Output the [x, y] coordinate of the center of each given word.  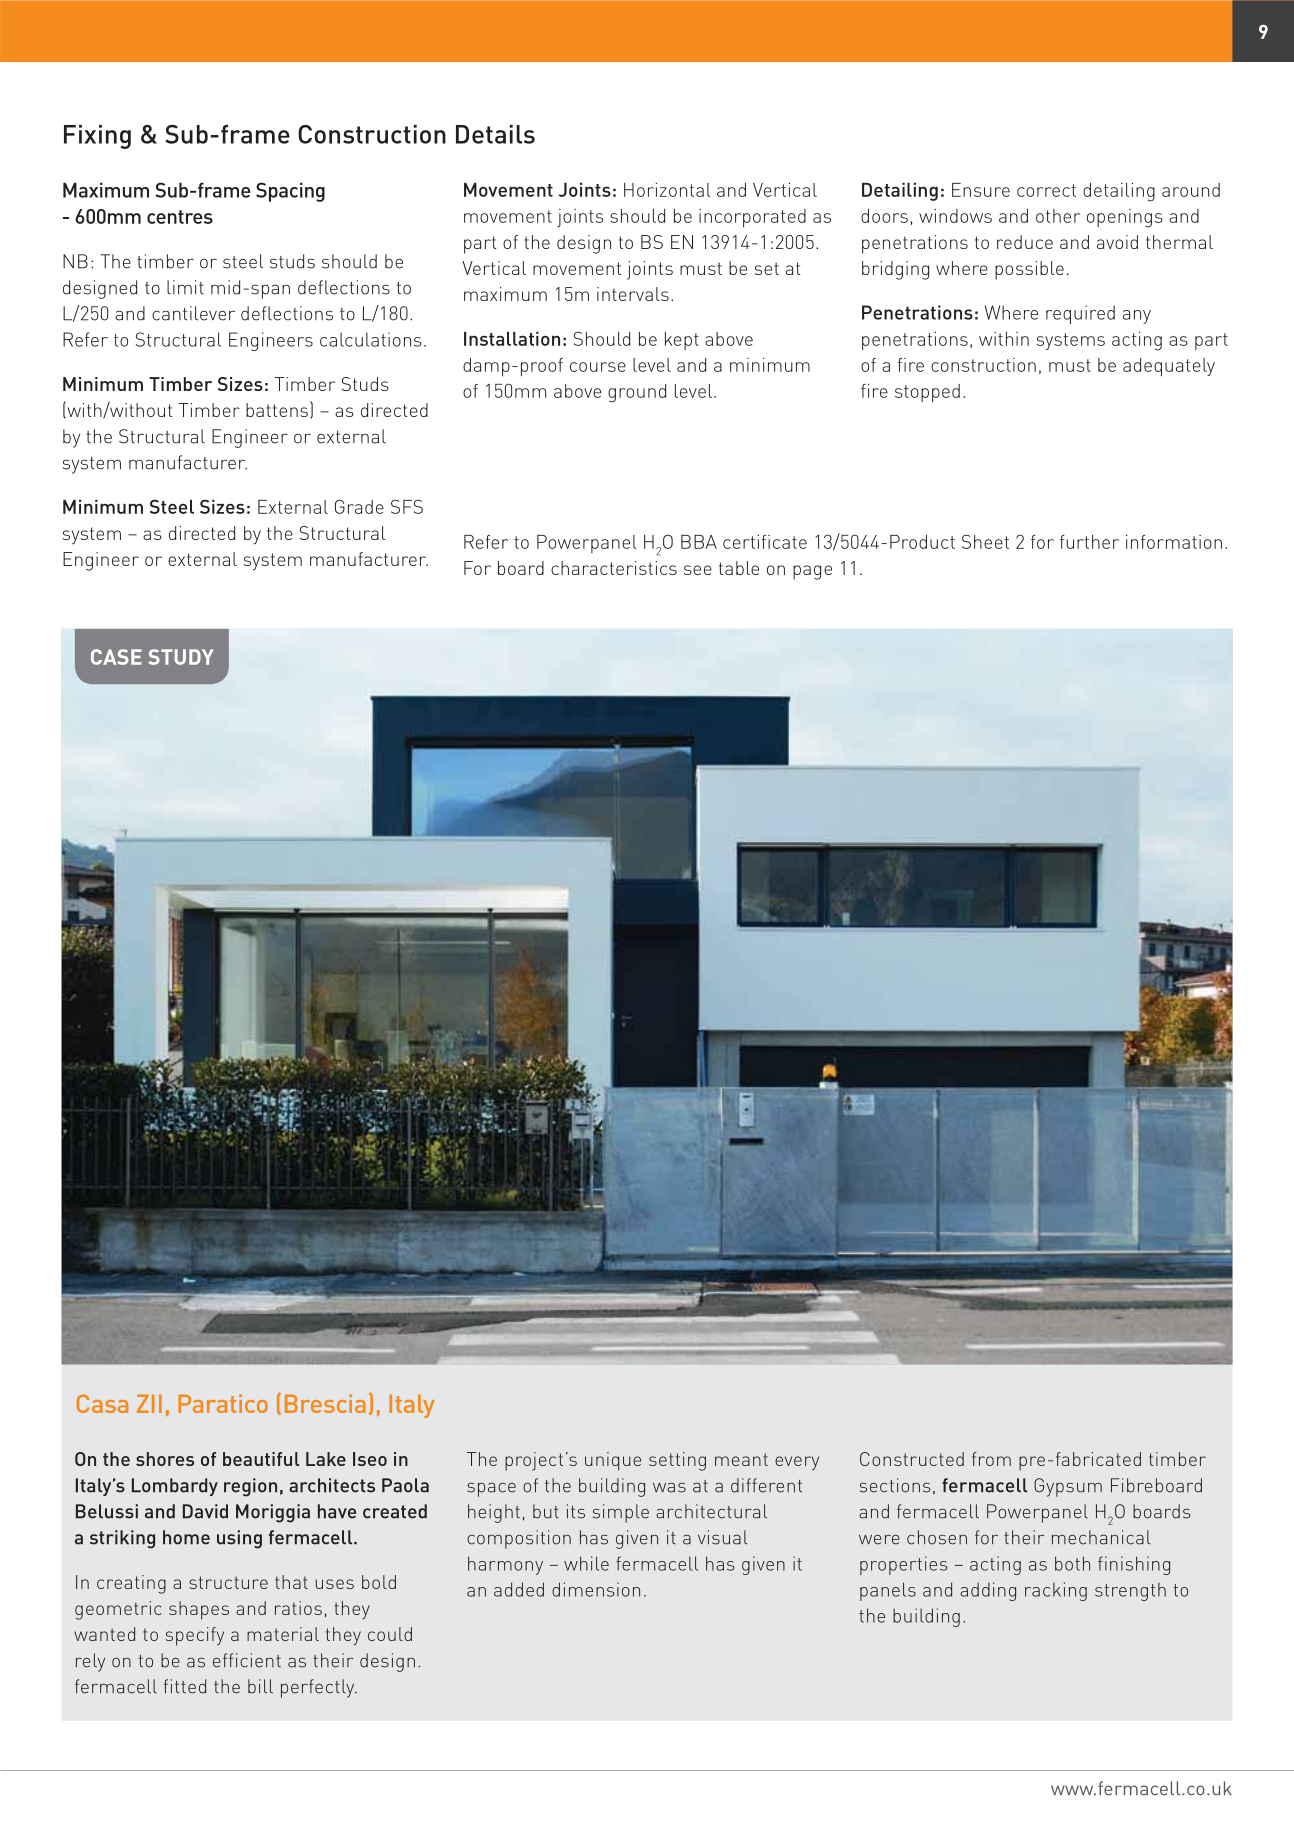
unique [613, 1461]
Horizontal [667, 190]
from [991, 1459]
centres [180, 217]
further [1089, 542]
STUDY [181, 657]
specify [195, 1636]
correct [1046, 190]
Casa [102, 1403]
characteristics [614, 568]
